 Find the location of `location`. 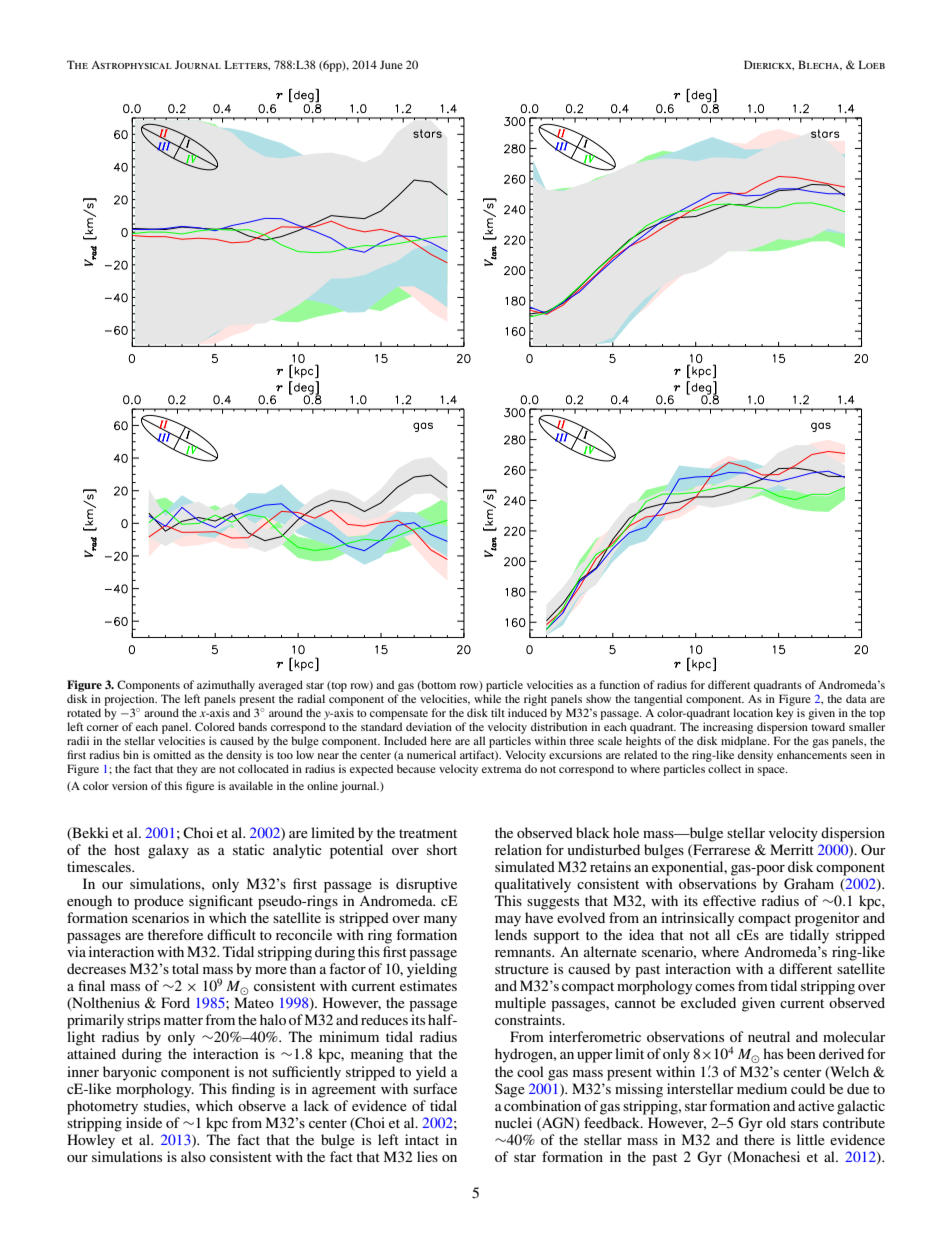

location is located at coordinates (753, 712).
